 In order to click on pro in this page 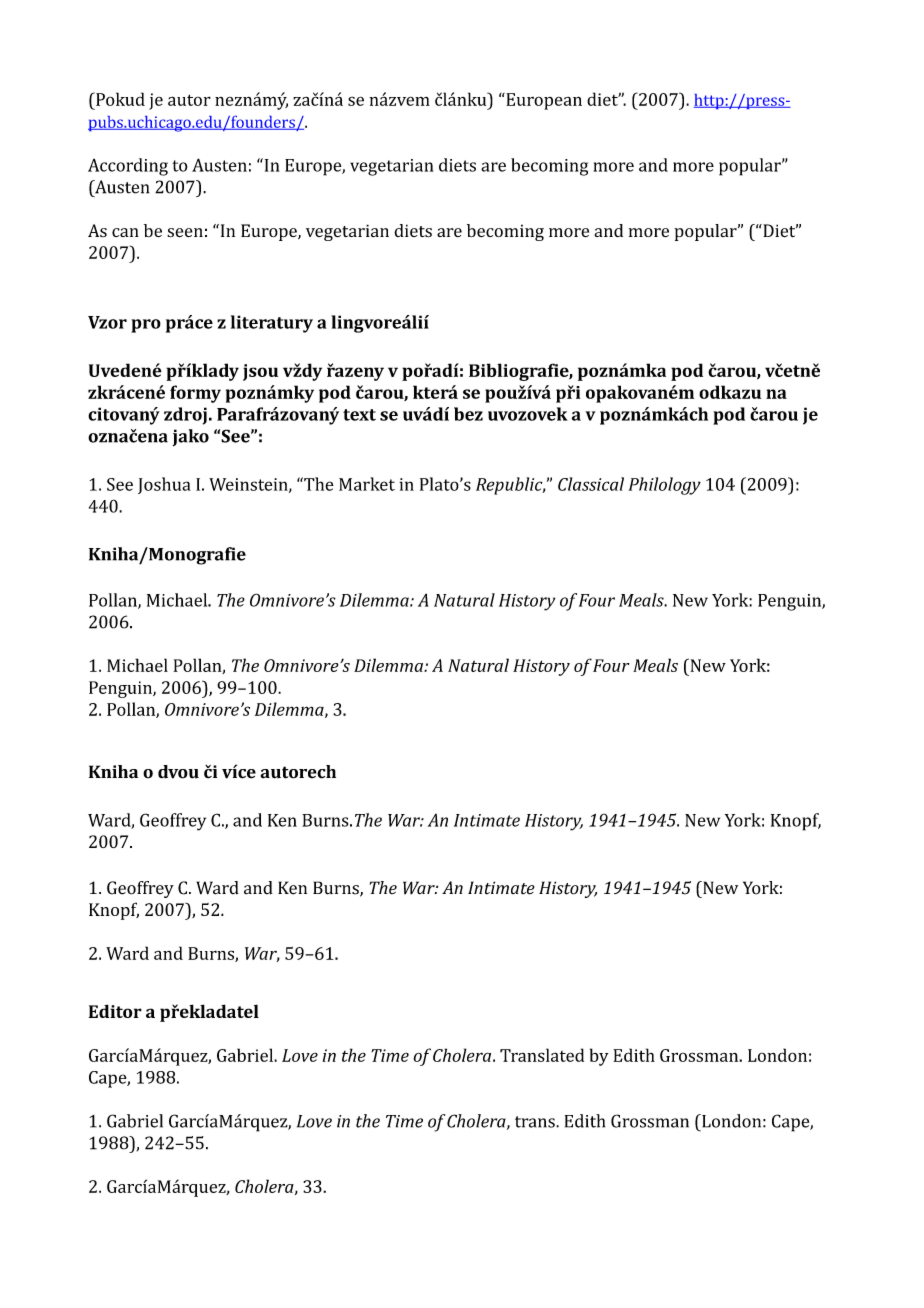, I will do `click(146, 326)`.
